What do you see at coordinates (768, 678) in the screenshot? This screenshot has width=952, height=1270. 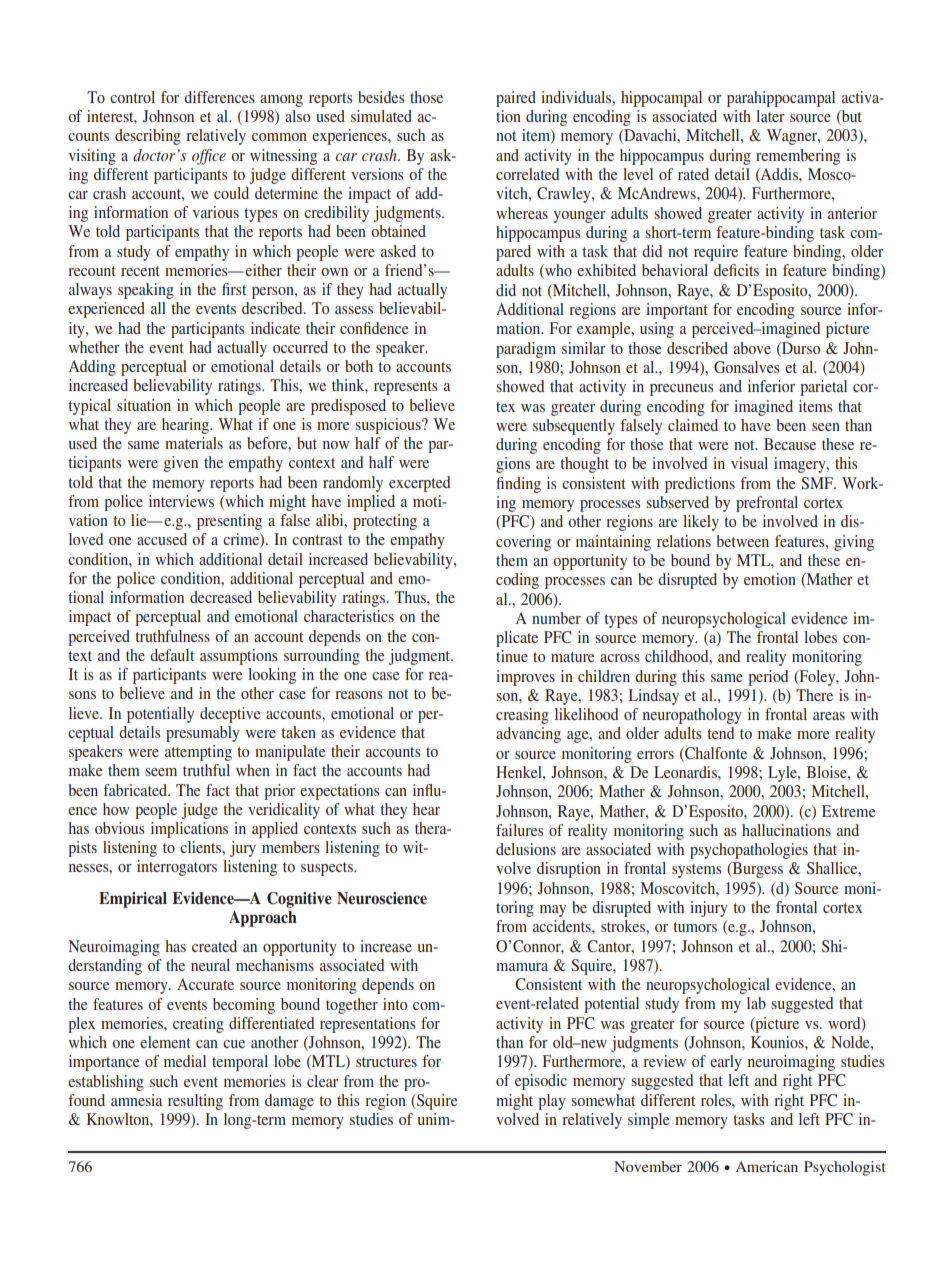 I see `period` at bounding box center [768, 678].
